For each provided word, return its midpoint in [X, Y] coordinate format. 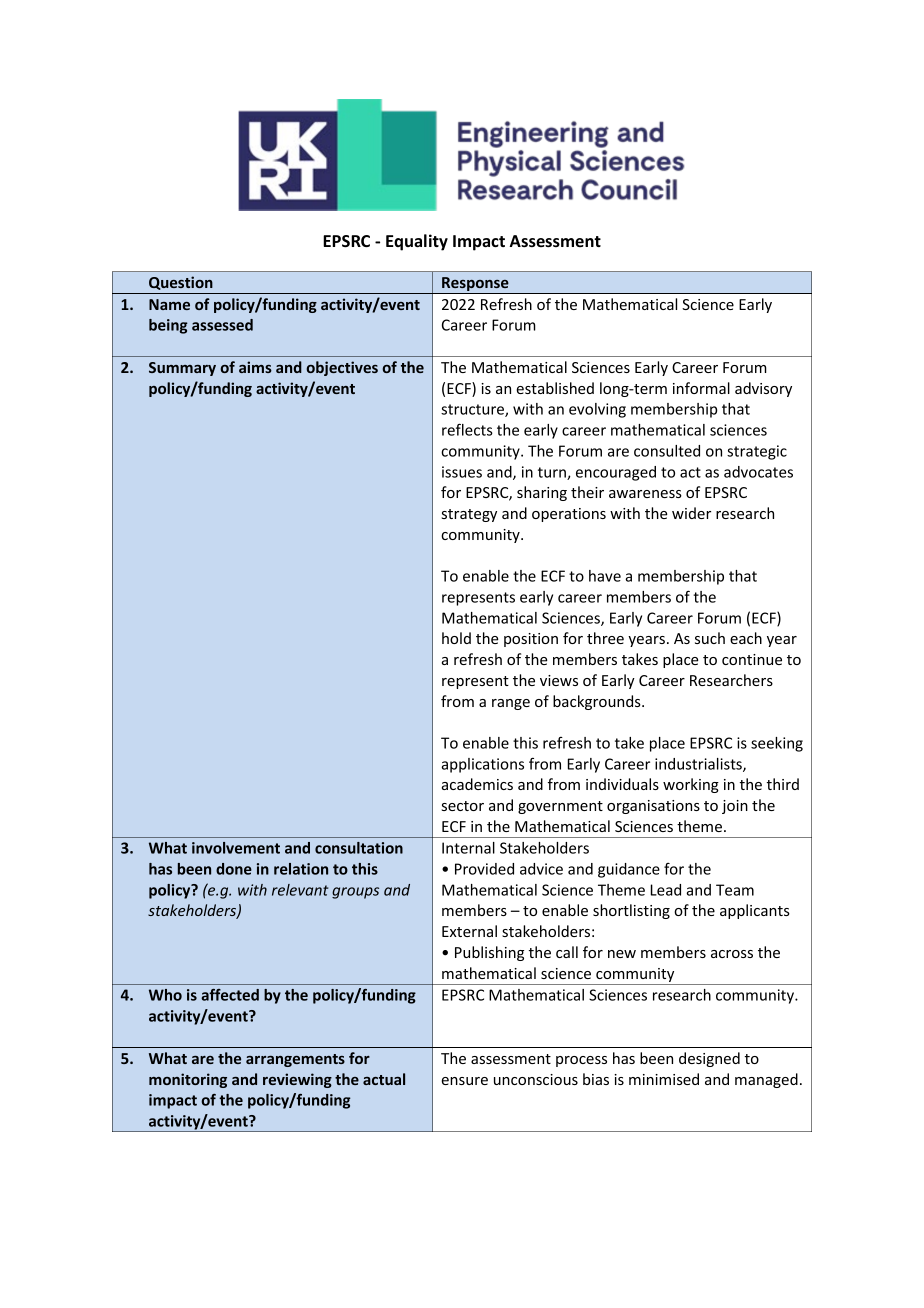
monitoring [188, 1080]
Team [735, 890]
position [531, 640]
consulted [667, 451]
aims [255, 367]
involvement [236, 848]
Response [475, 285]
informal [701, 388]
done [234, 869]
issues [462, 472]
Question [181, 283]
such [710, 638]
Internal [468, 848]
